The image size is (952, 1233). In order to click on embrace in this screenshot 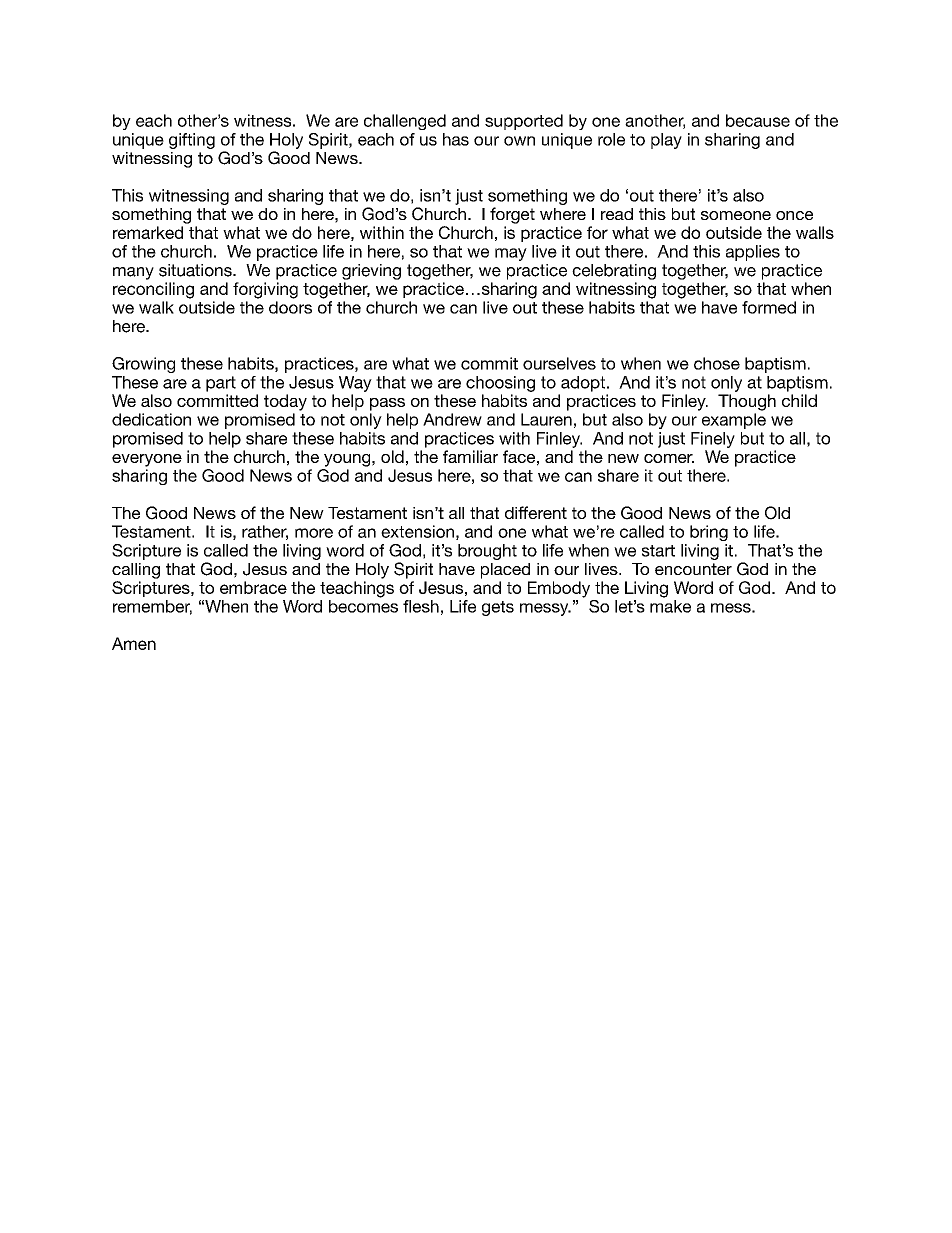, I will do `click(253, 587)`.
